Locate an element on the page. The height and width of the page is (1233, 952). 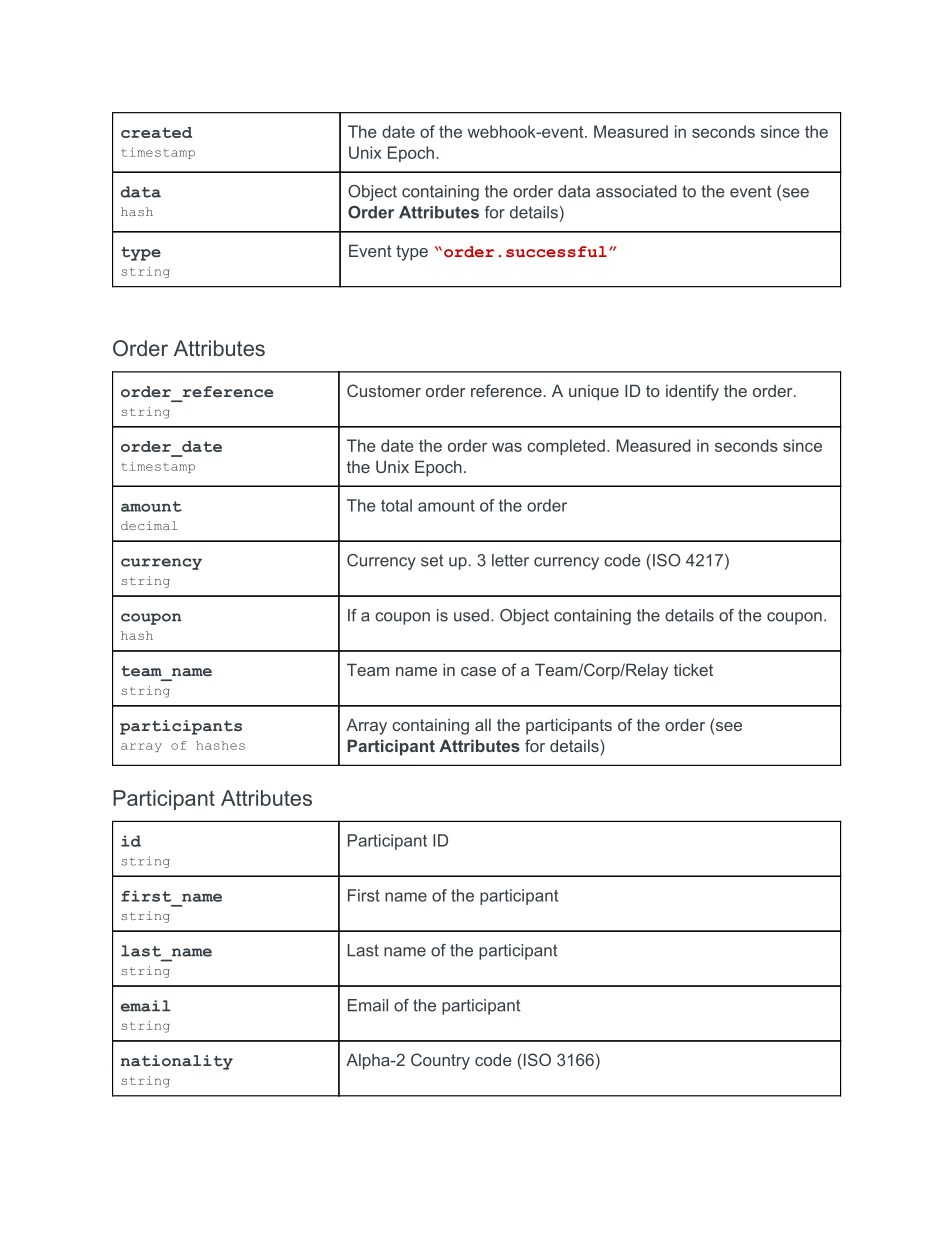
unique is located at coordinates (594, 393).
